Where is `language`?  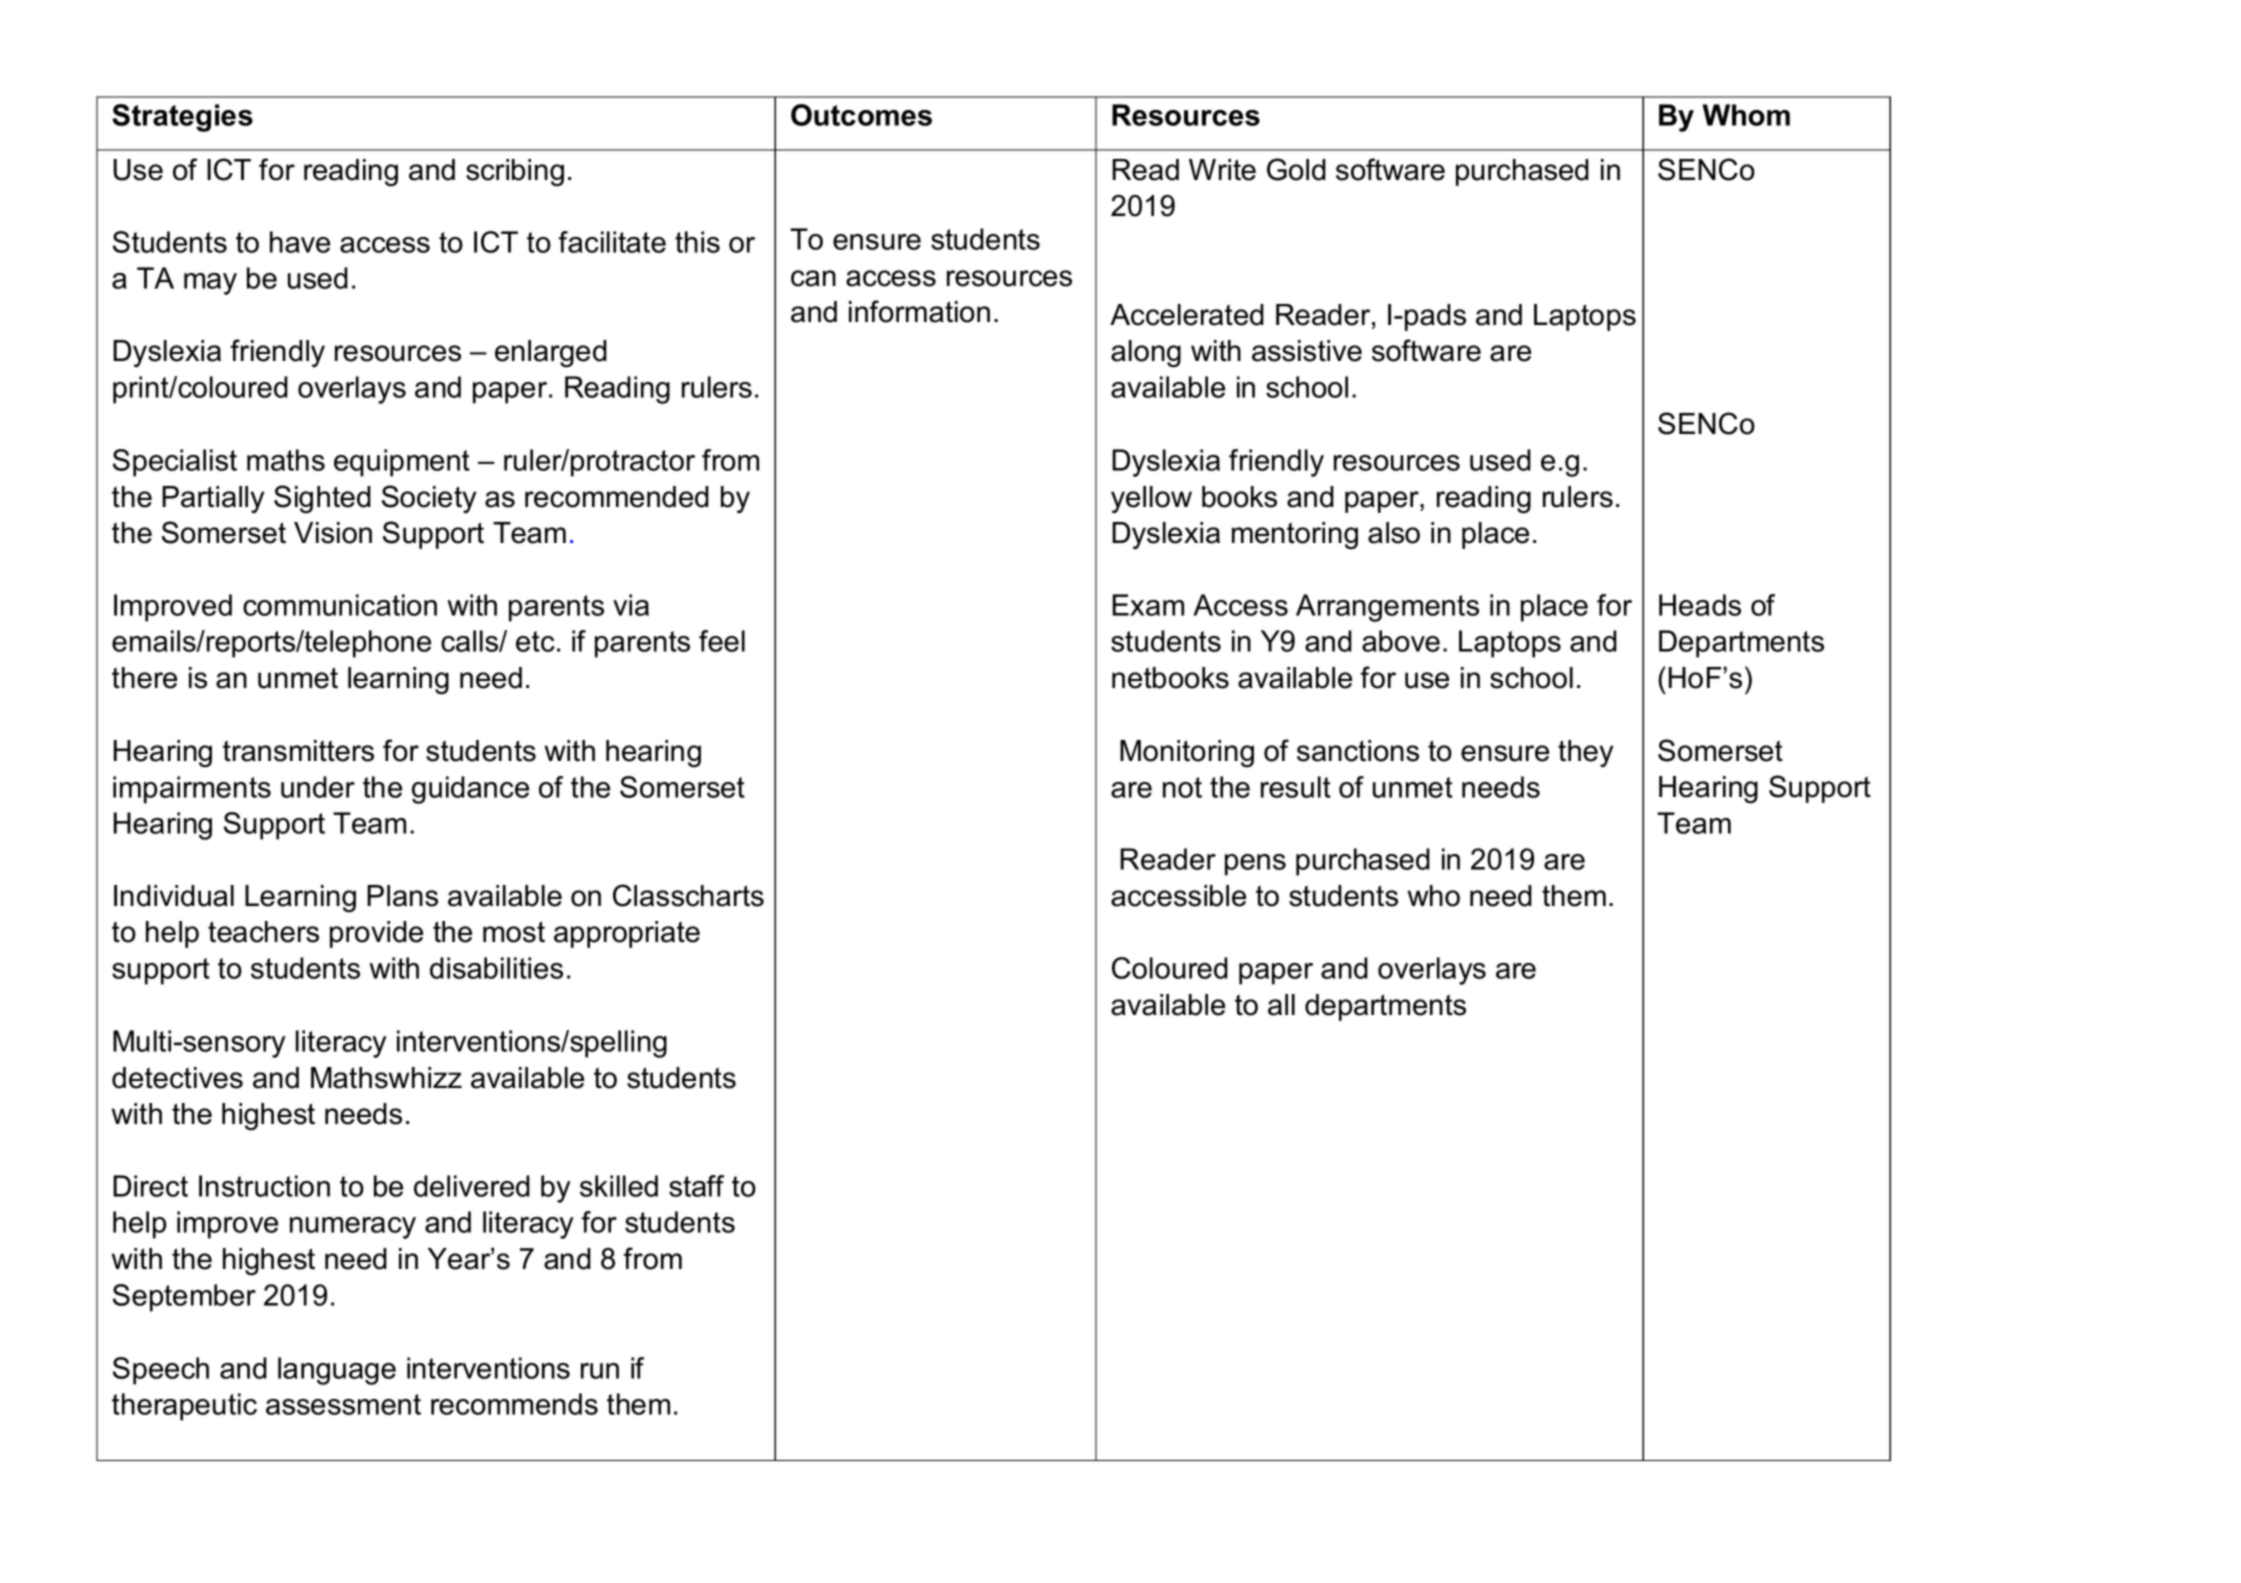
language is located at coordinates (337, 1371).
